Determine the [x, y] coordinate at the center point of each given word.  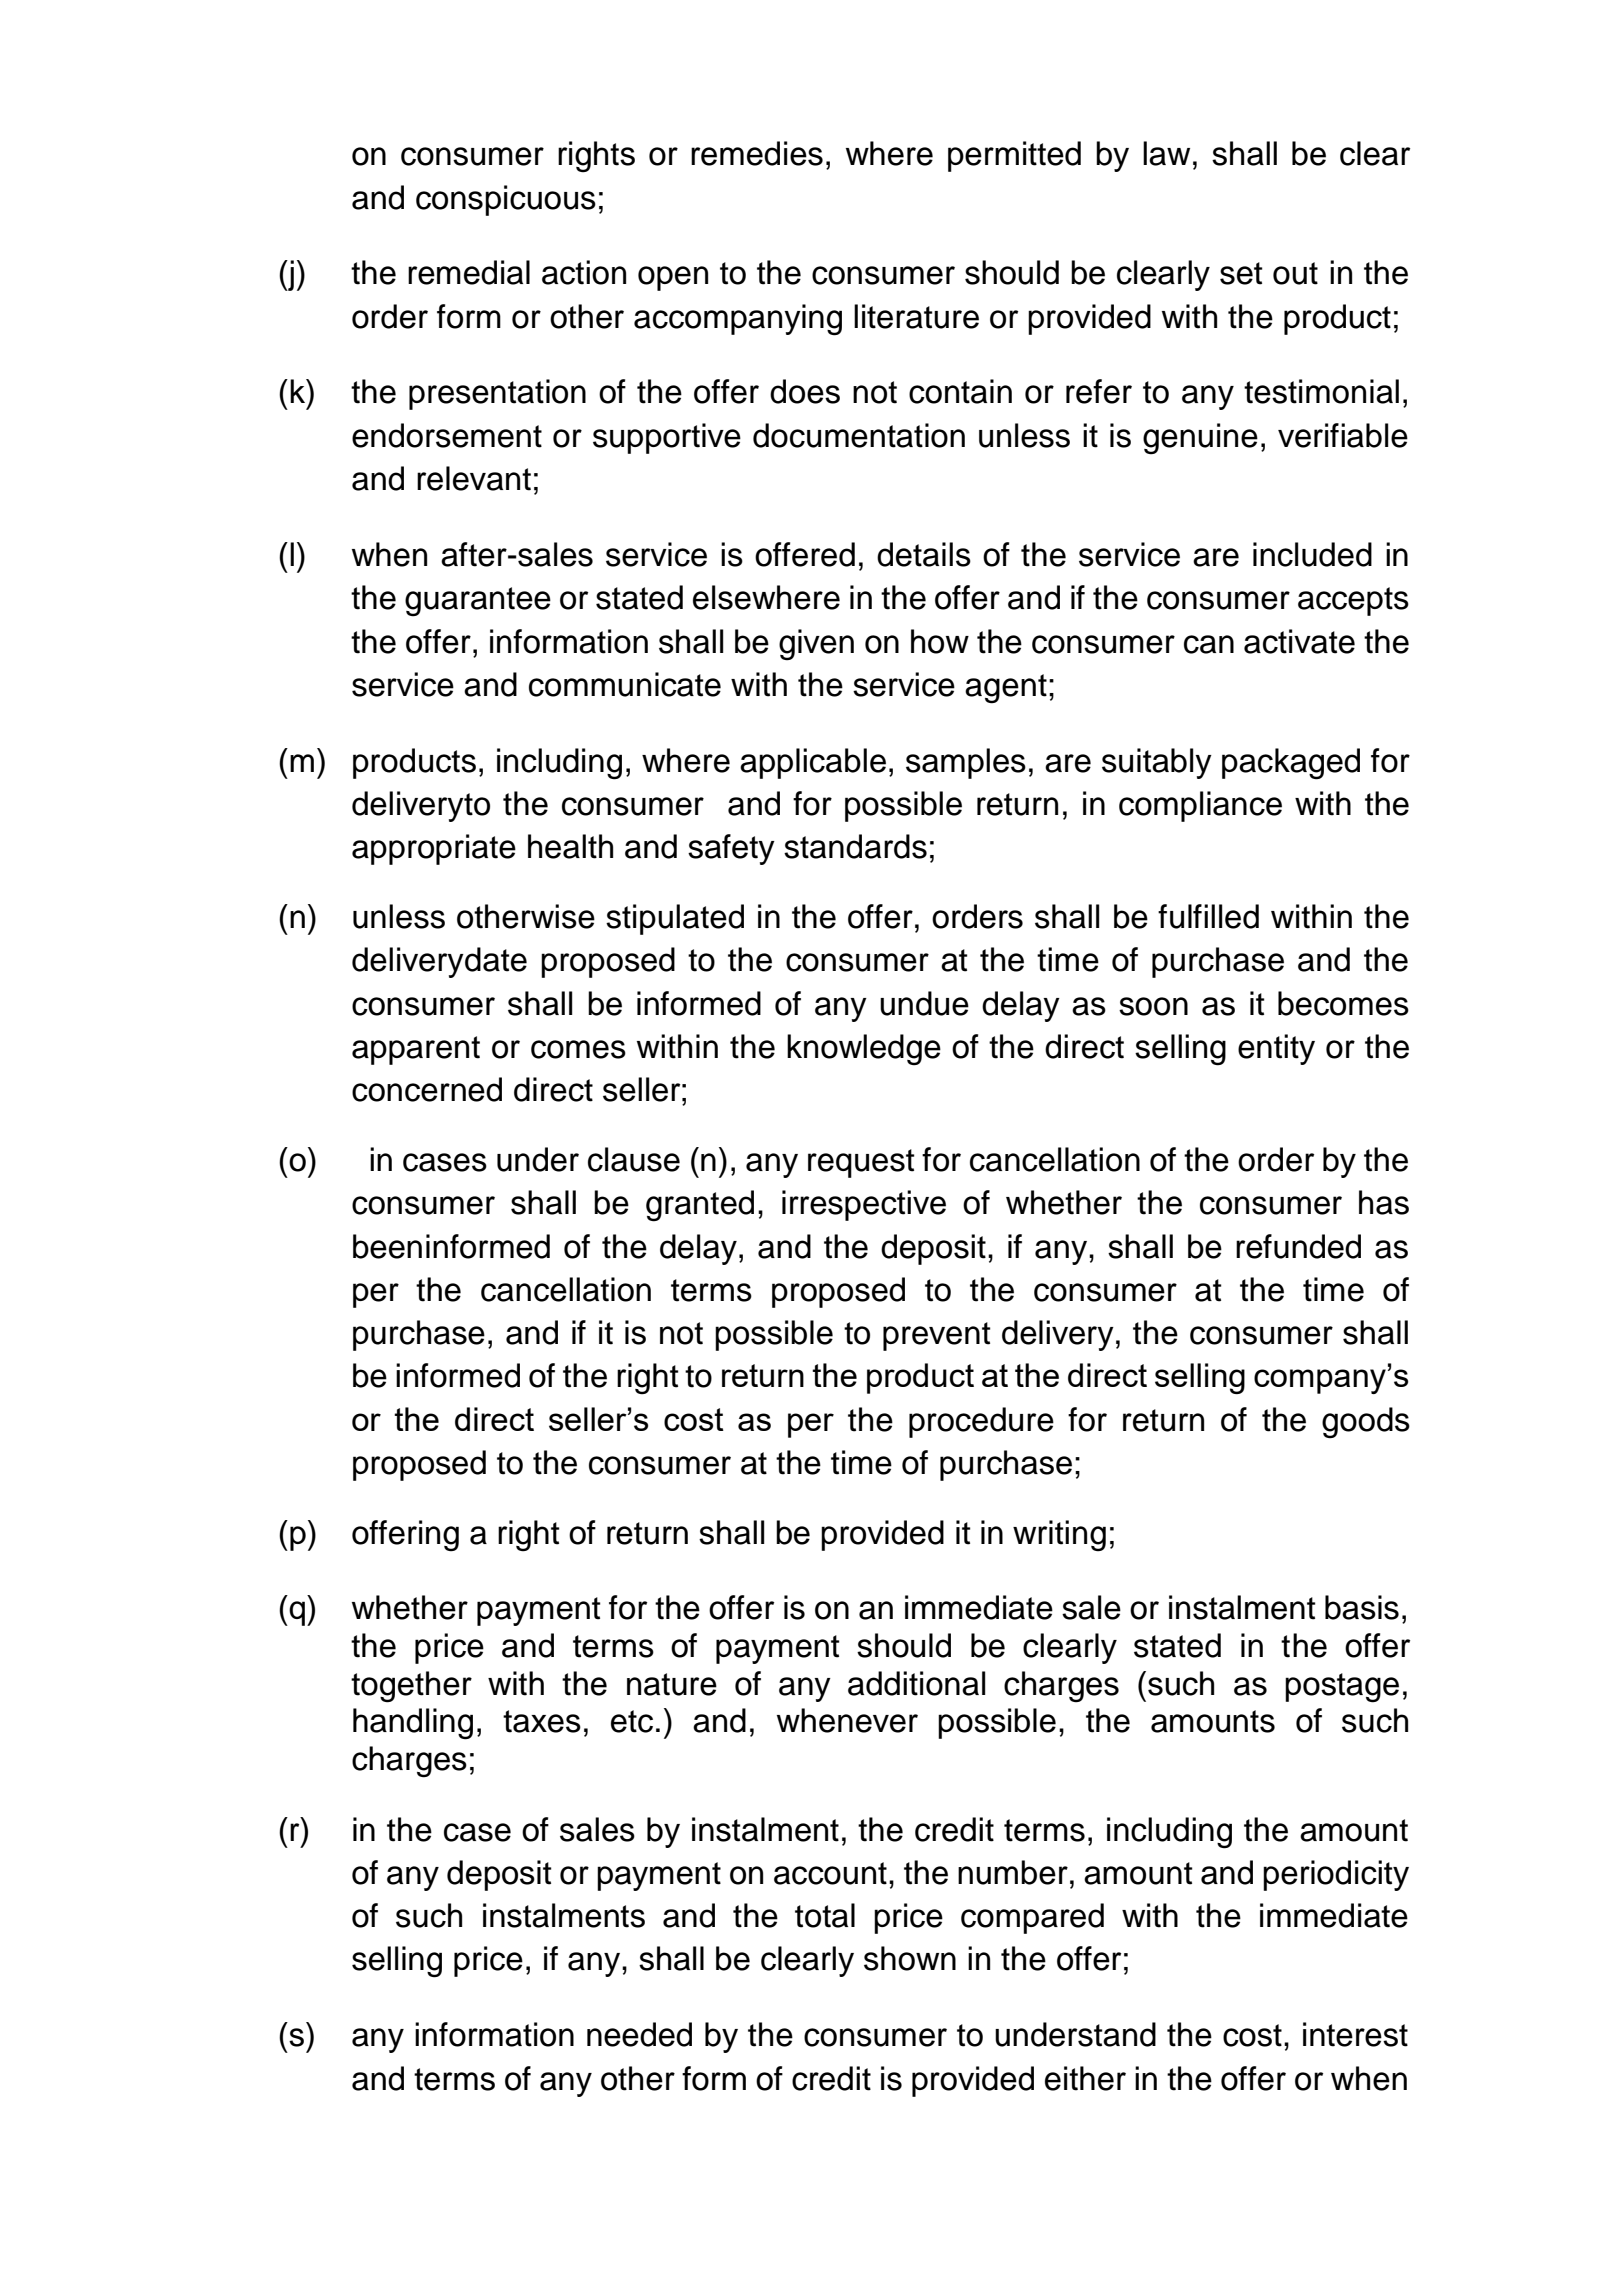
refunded [1298, 1246]
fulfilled [1208, 916]
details [924, 554]
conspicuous [506, 200]
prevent [937, 1336]
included [1312, 554]
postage [1342, 1688]
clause [634, 1159]
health [570, 846]
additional [916, 1683]
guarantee [478, 602]
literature [916, 316]
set [1241, 273]
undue [924, 1003]
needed [639, 2034]
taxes [542, 1721]
